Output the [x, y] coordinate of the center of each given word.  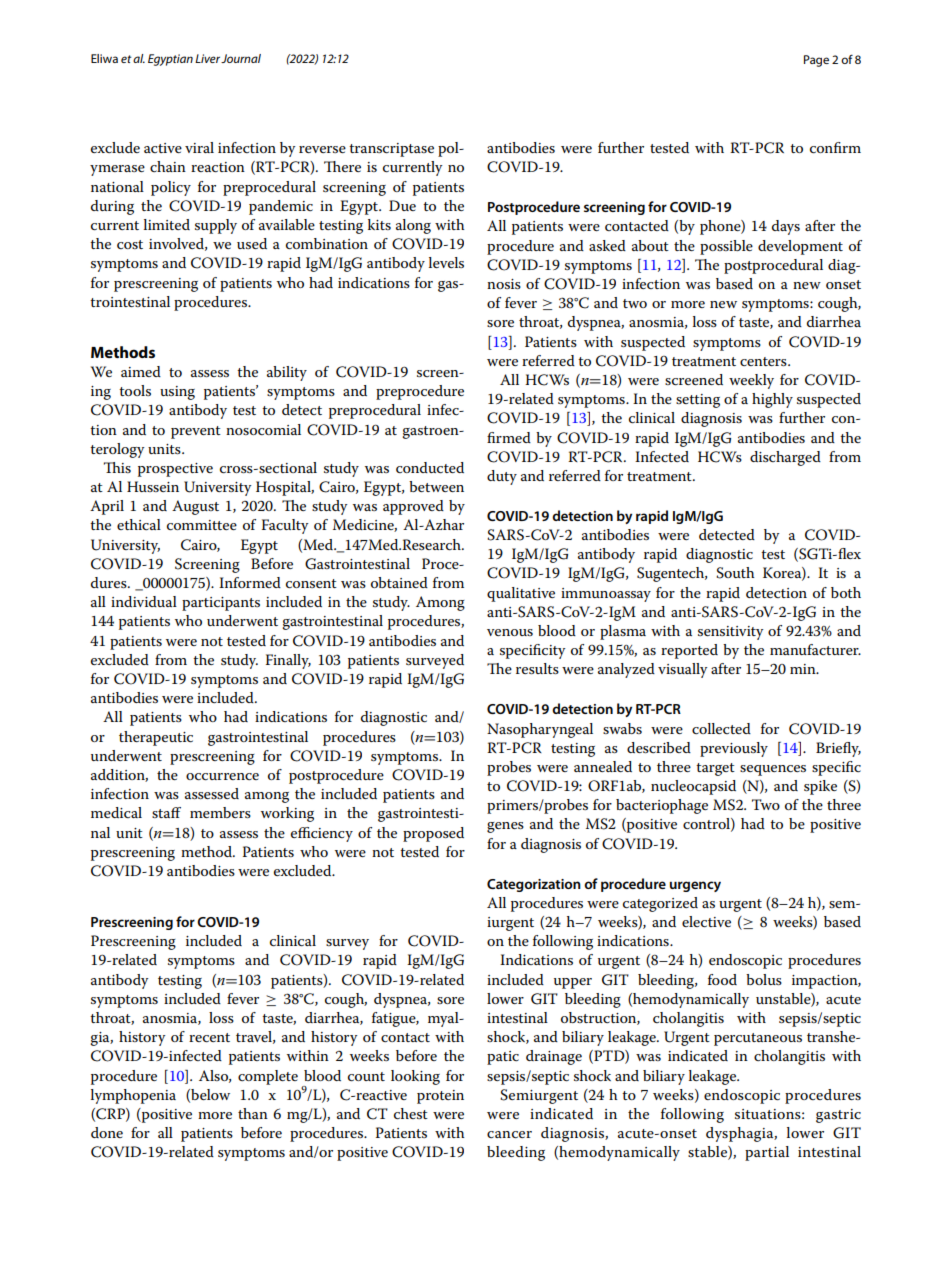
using [177, 393]
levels [446, 262]
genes [505, 827]
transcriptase [391, 150]
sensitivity [730, 633]
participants [221, 604]
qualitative [521, 594]
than [253, 1113]
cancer [509, 1134]
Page [816, 61]
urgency [695, 886]
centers [764, 361]
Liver [207, 58]
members [220, 812]
